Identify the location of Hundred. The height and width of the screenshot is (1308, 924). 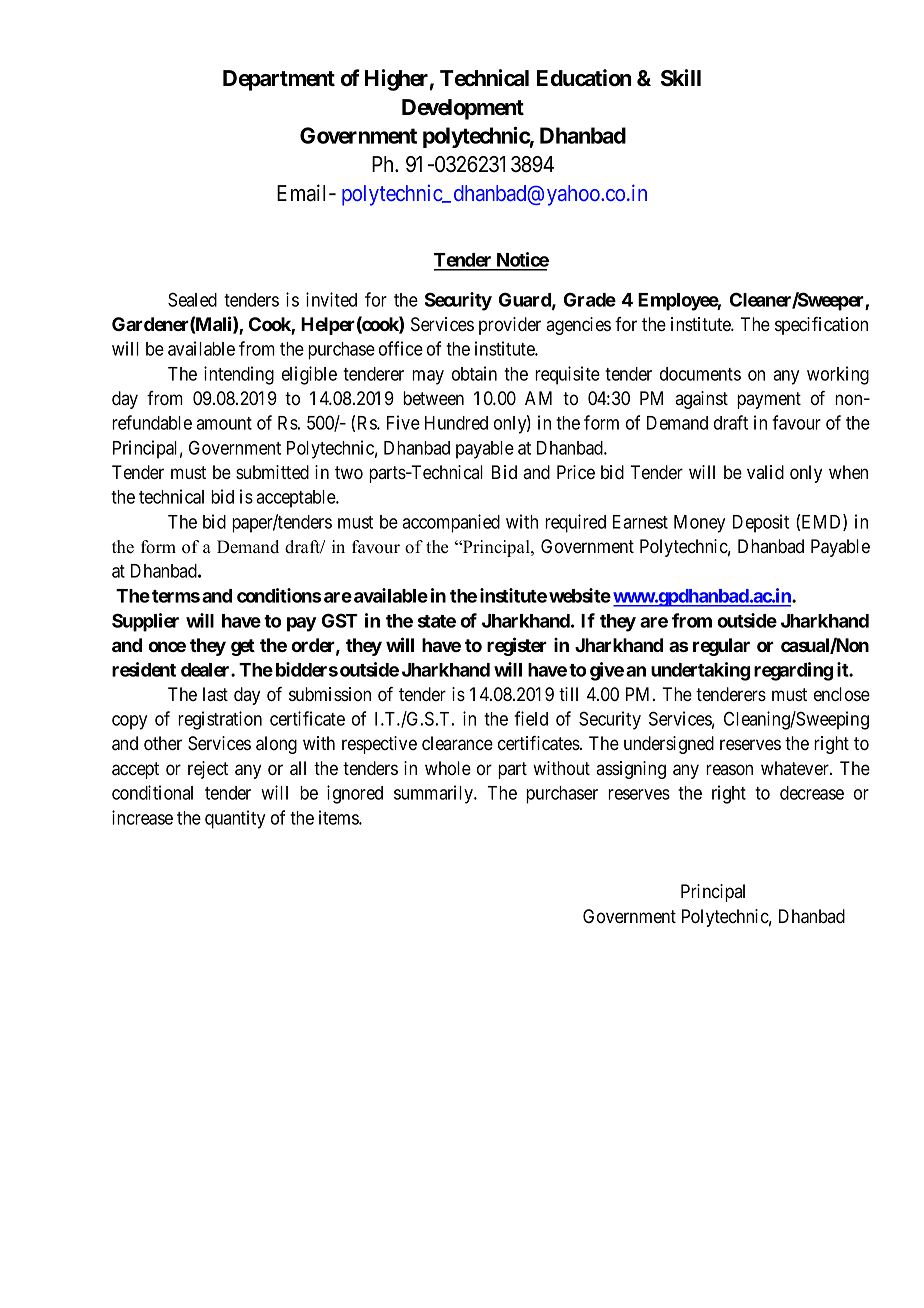
(456, 423).
